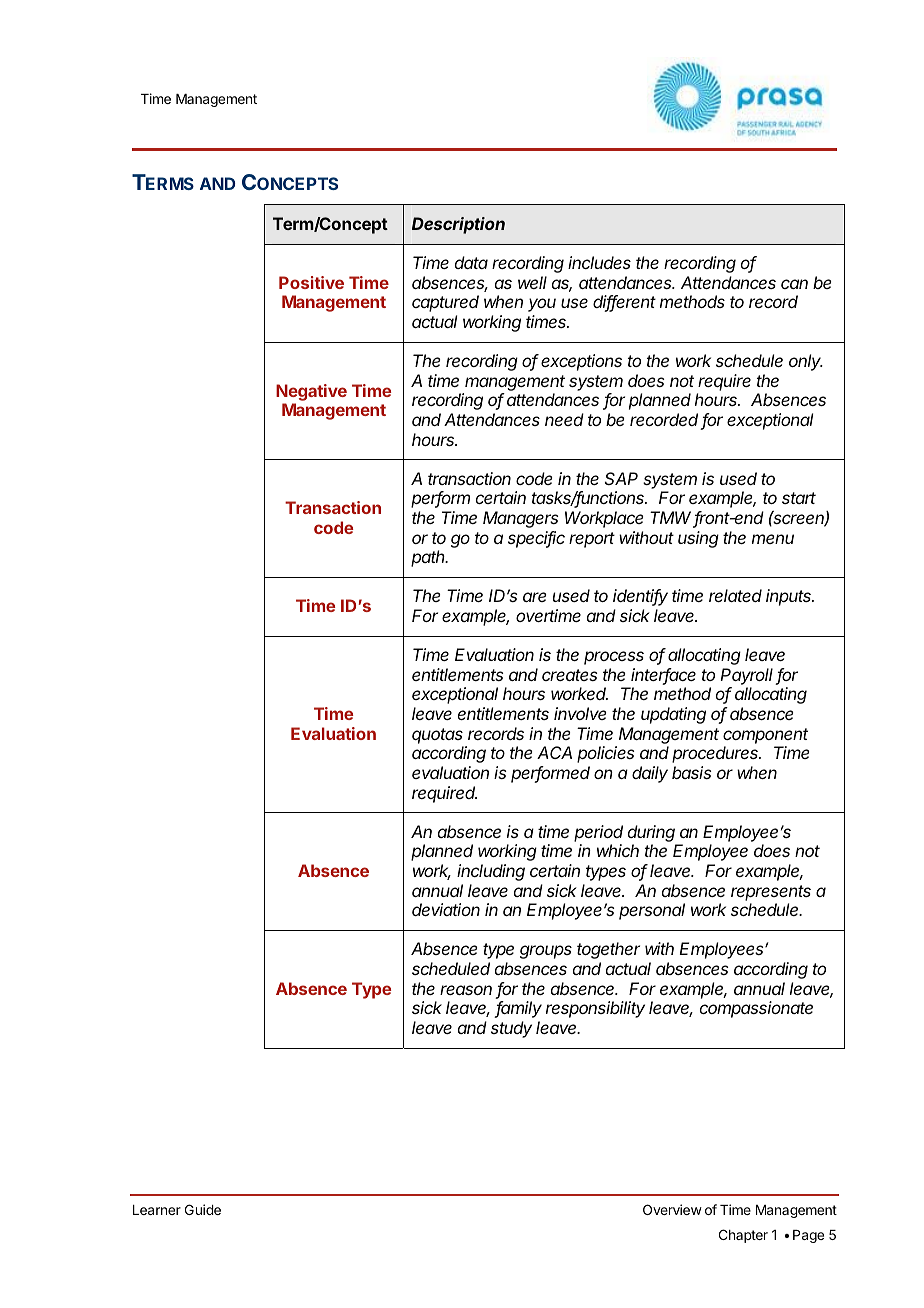 The image size is (924, 1308). What do you see at coordinates (716, 754) in the document?
I see `procedures` at bounding box center [716, 754].
